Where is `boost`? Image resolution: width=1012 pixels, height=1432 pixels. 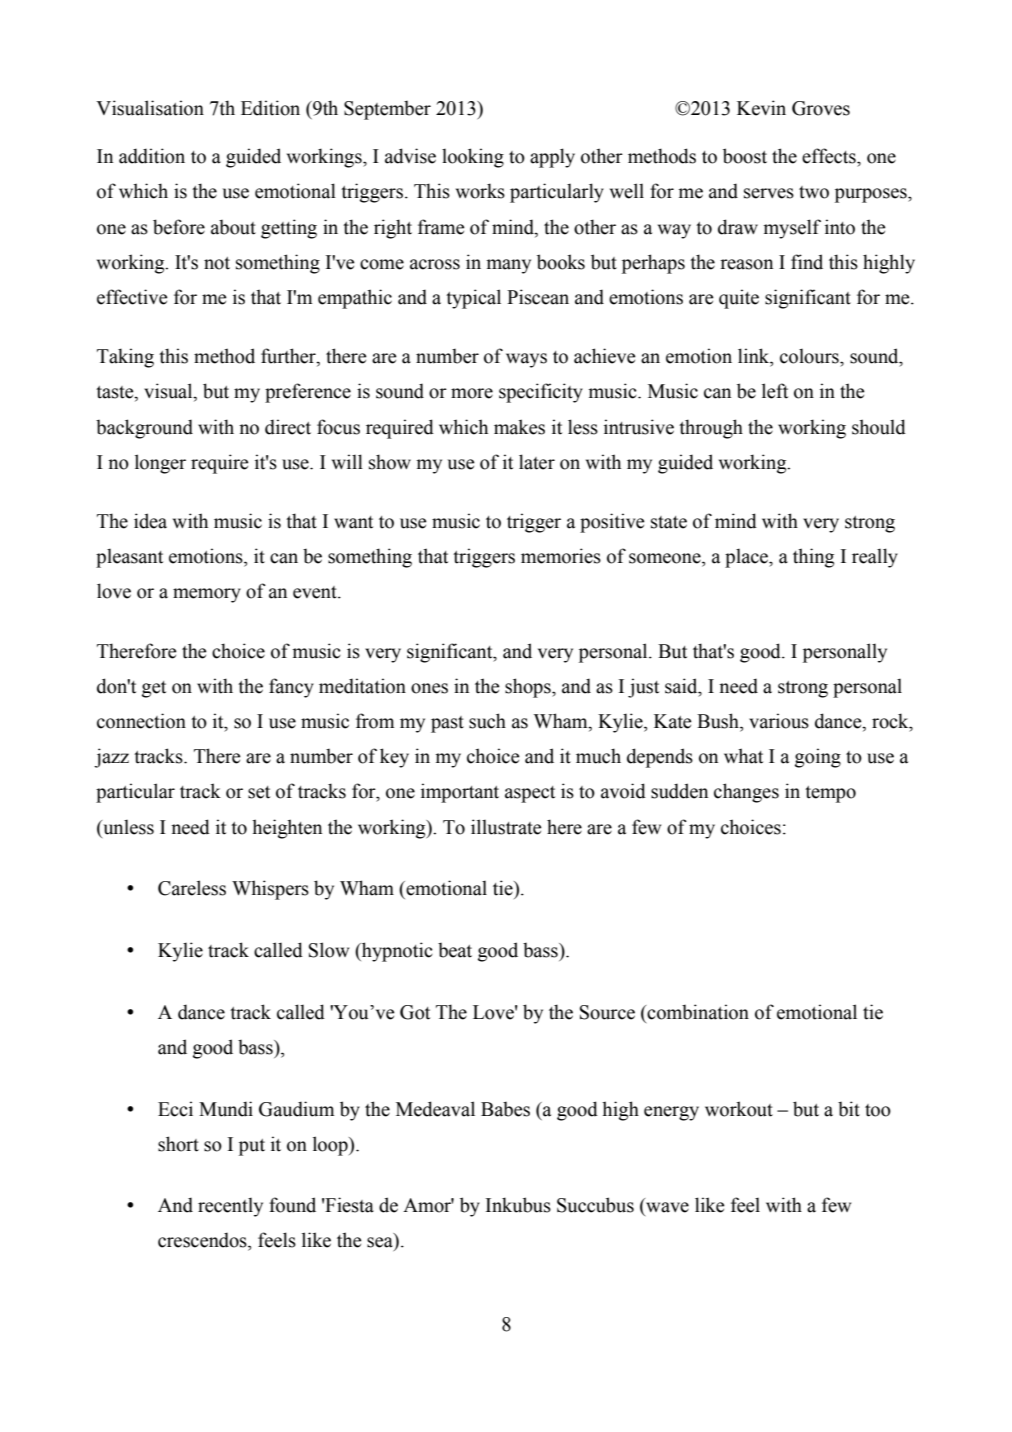
boost is located at coordinates (745, 156).
